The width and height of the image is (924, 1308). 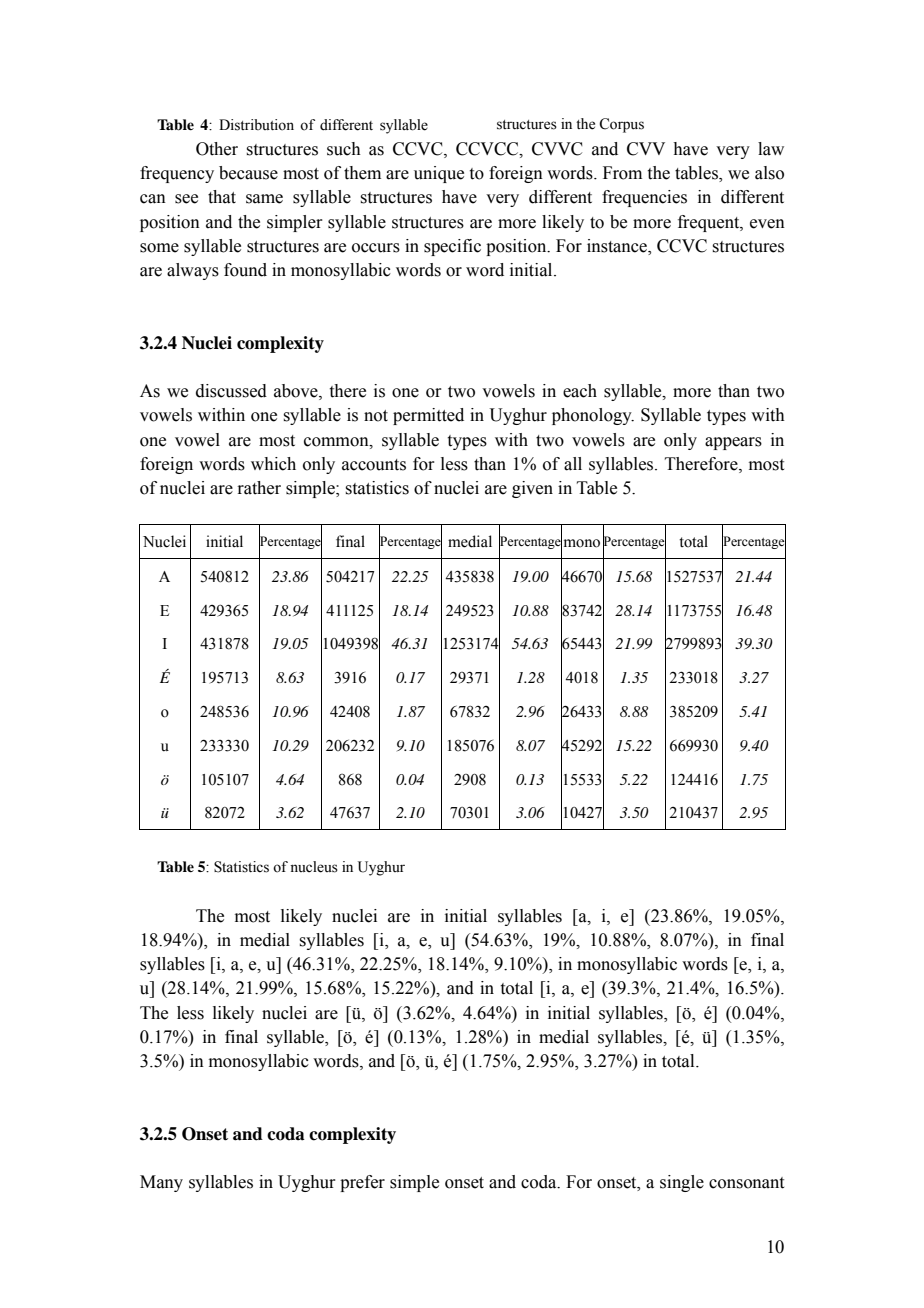 I want to click on Other, so click(x=217, y=149).
